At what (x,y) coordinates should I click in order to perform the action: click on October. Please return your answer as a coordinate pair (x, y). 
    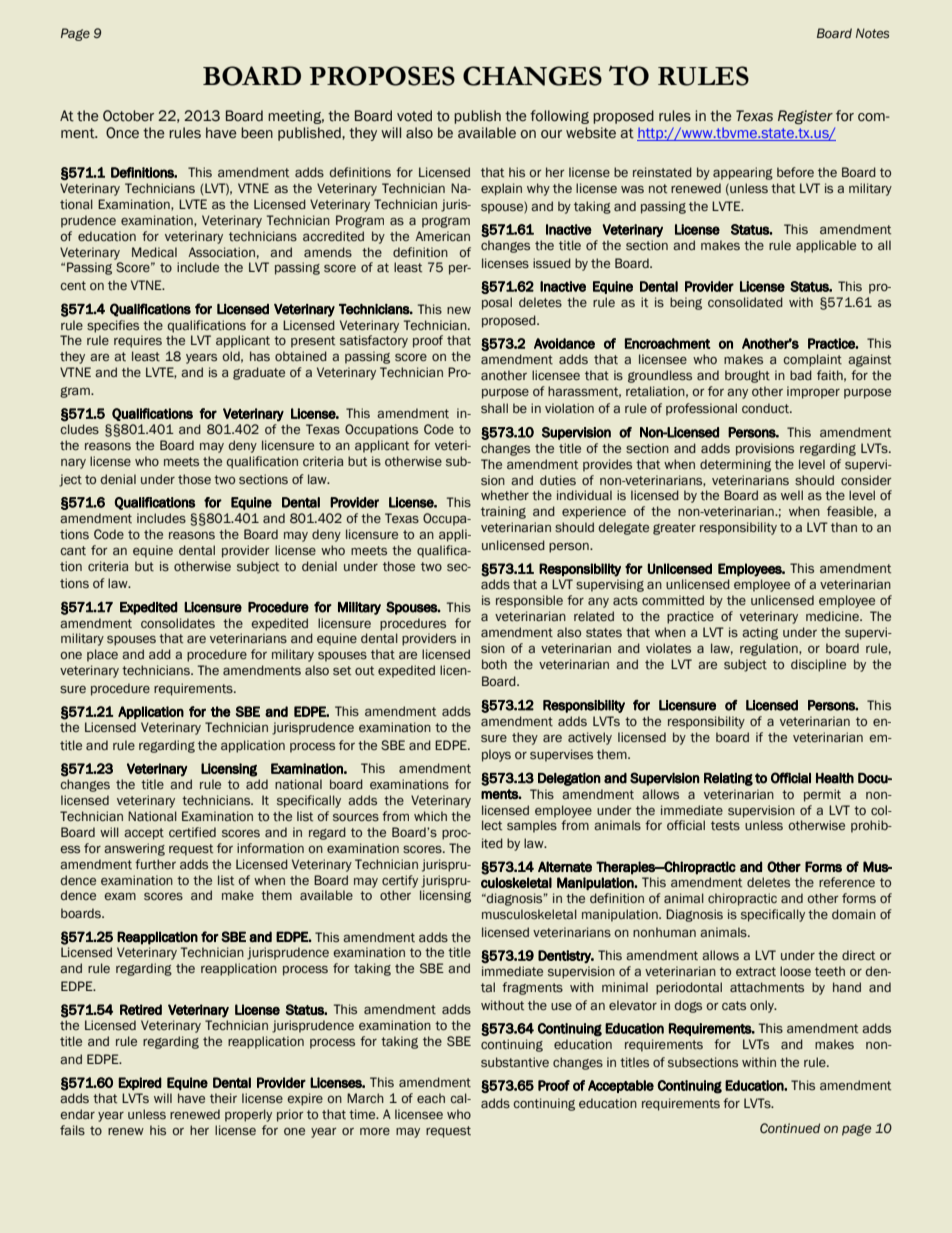
    Looking at the image, I should click on (128, 116).
